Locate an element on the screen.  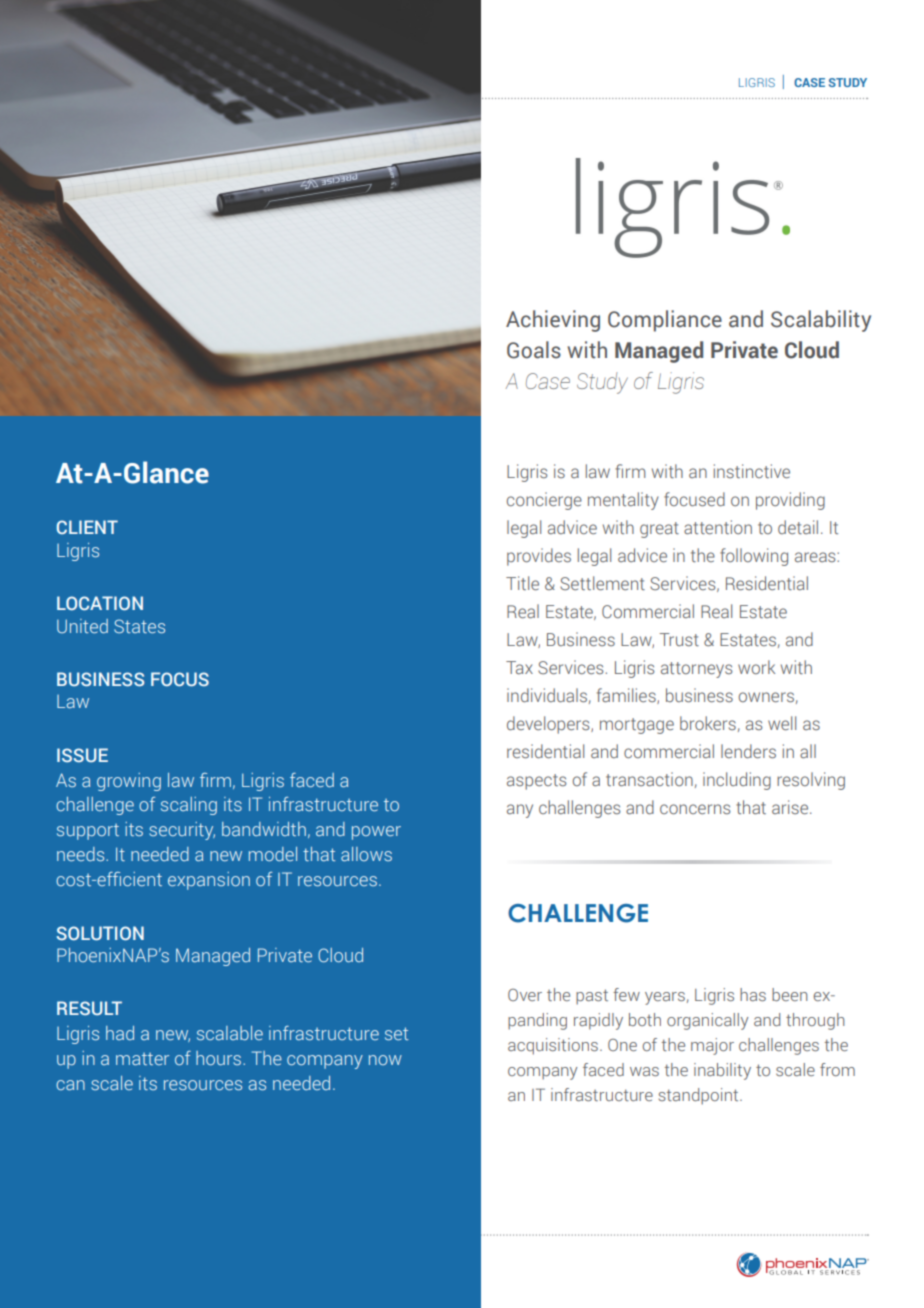
Scalability is located at coordinates (821, 321).
